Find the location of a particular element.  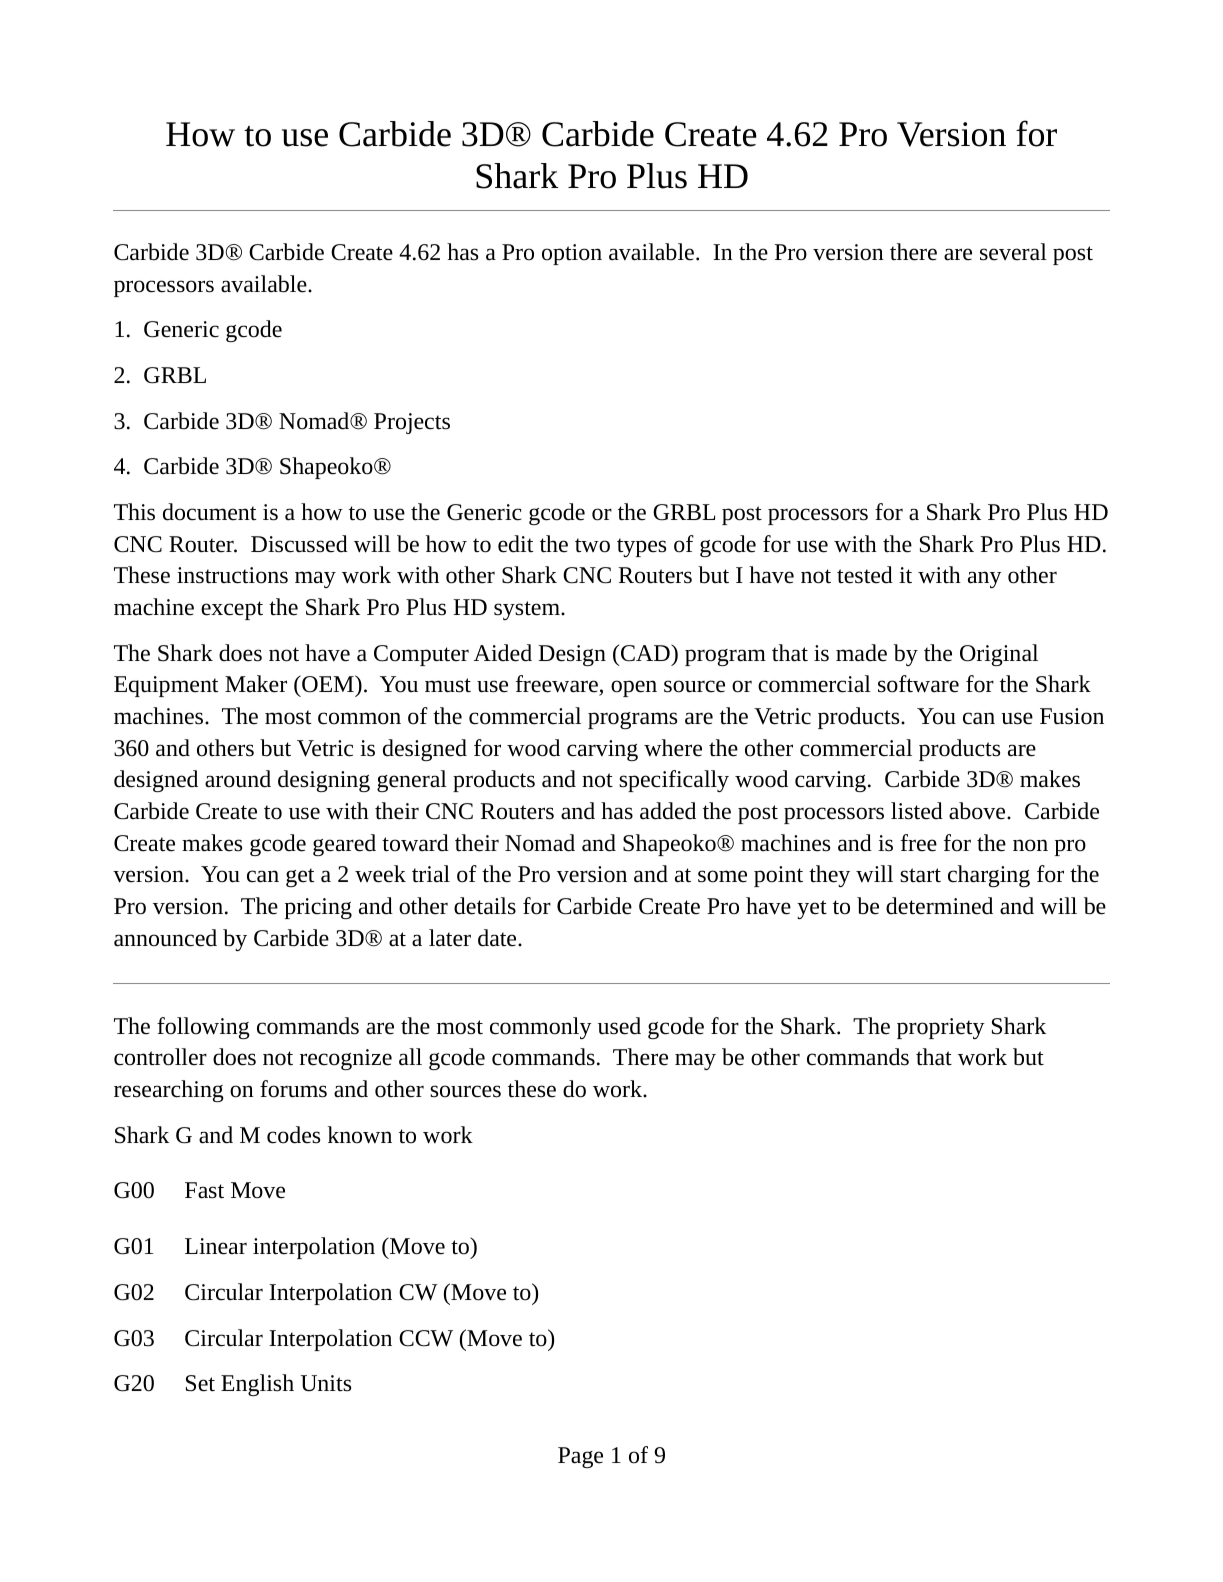

used is located at coordinates (619, 1026).
